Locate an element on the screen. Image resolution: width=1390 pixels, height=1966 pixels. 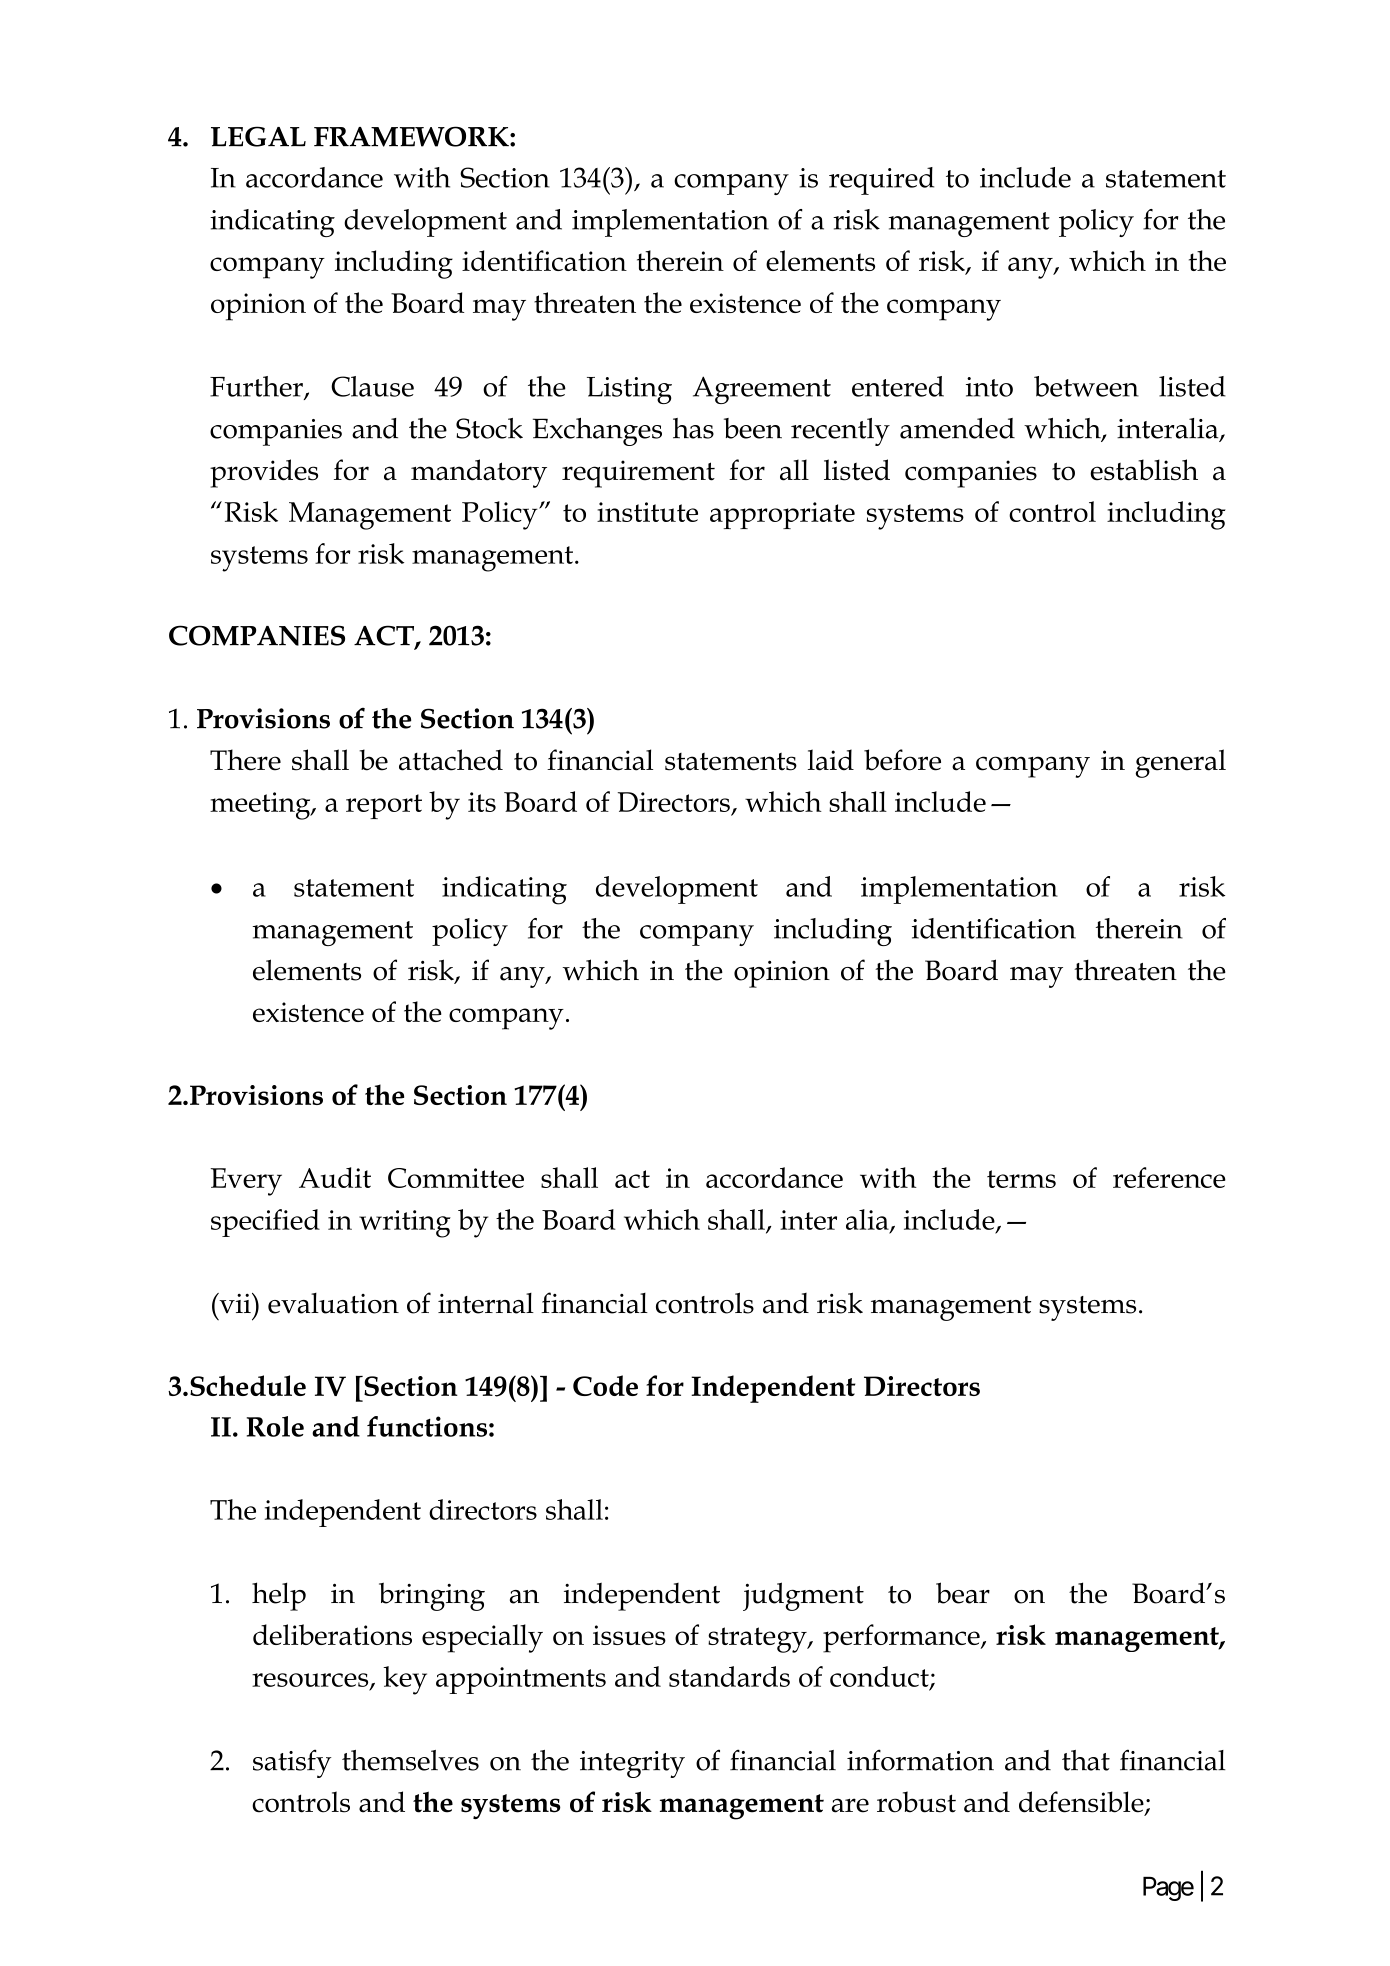
terms is located at coordinates (1021, 1179).
